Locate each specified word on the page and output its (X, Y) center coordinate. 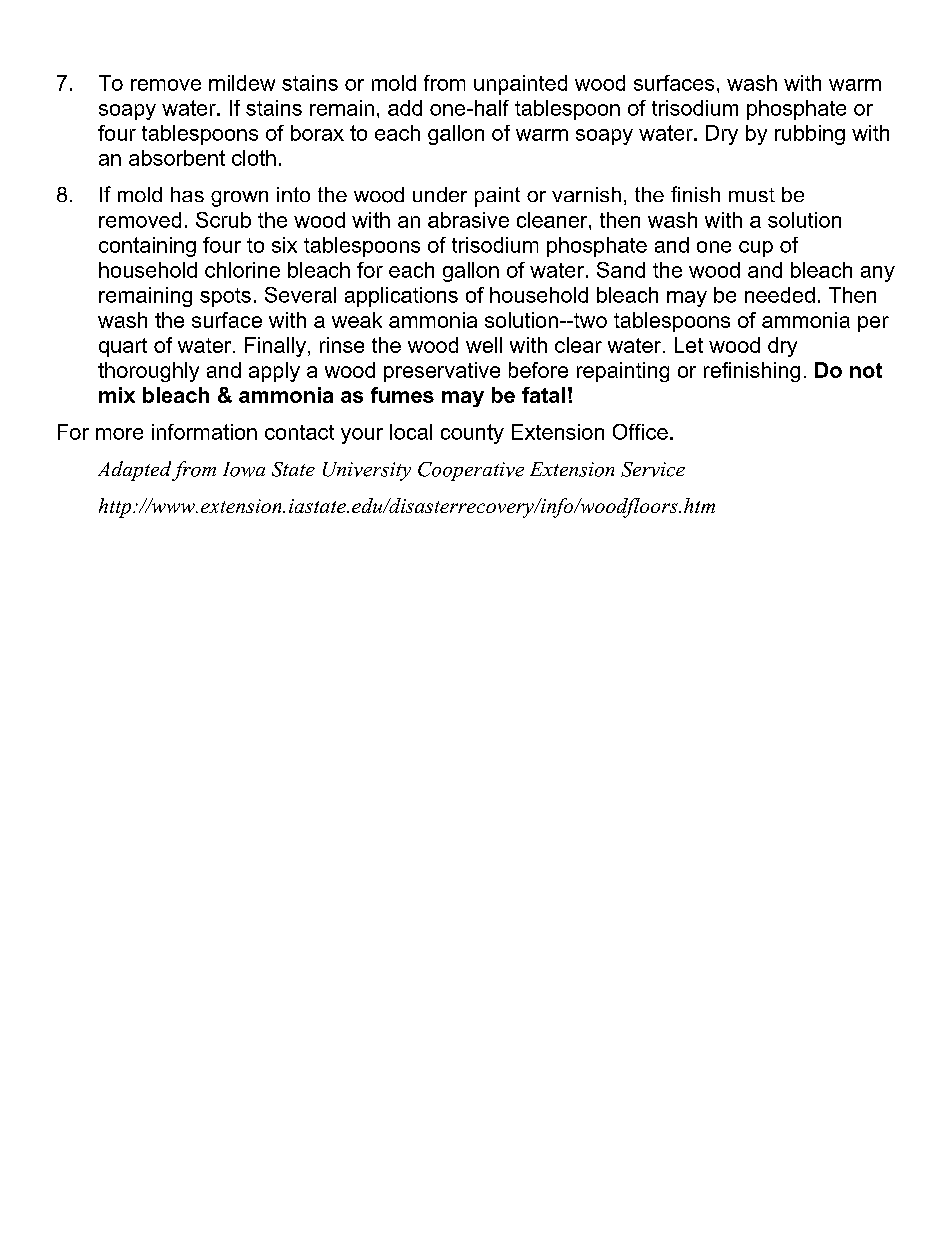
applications (401, 297)
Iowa (244, 469)
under (440, 194)
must (752, 195)
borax (317, 133)
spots (225, 297)
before (538, 370)
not (866, 370)
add (405, 108)
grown (239, 199)
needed (780, 295)
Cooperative (471, 471)
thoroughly (148, 372)
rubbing (810, 135)
